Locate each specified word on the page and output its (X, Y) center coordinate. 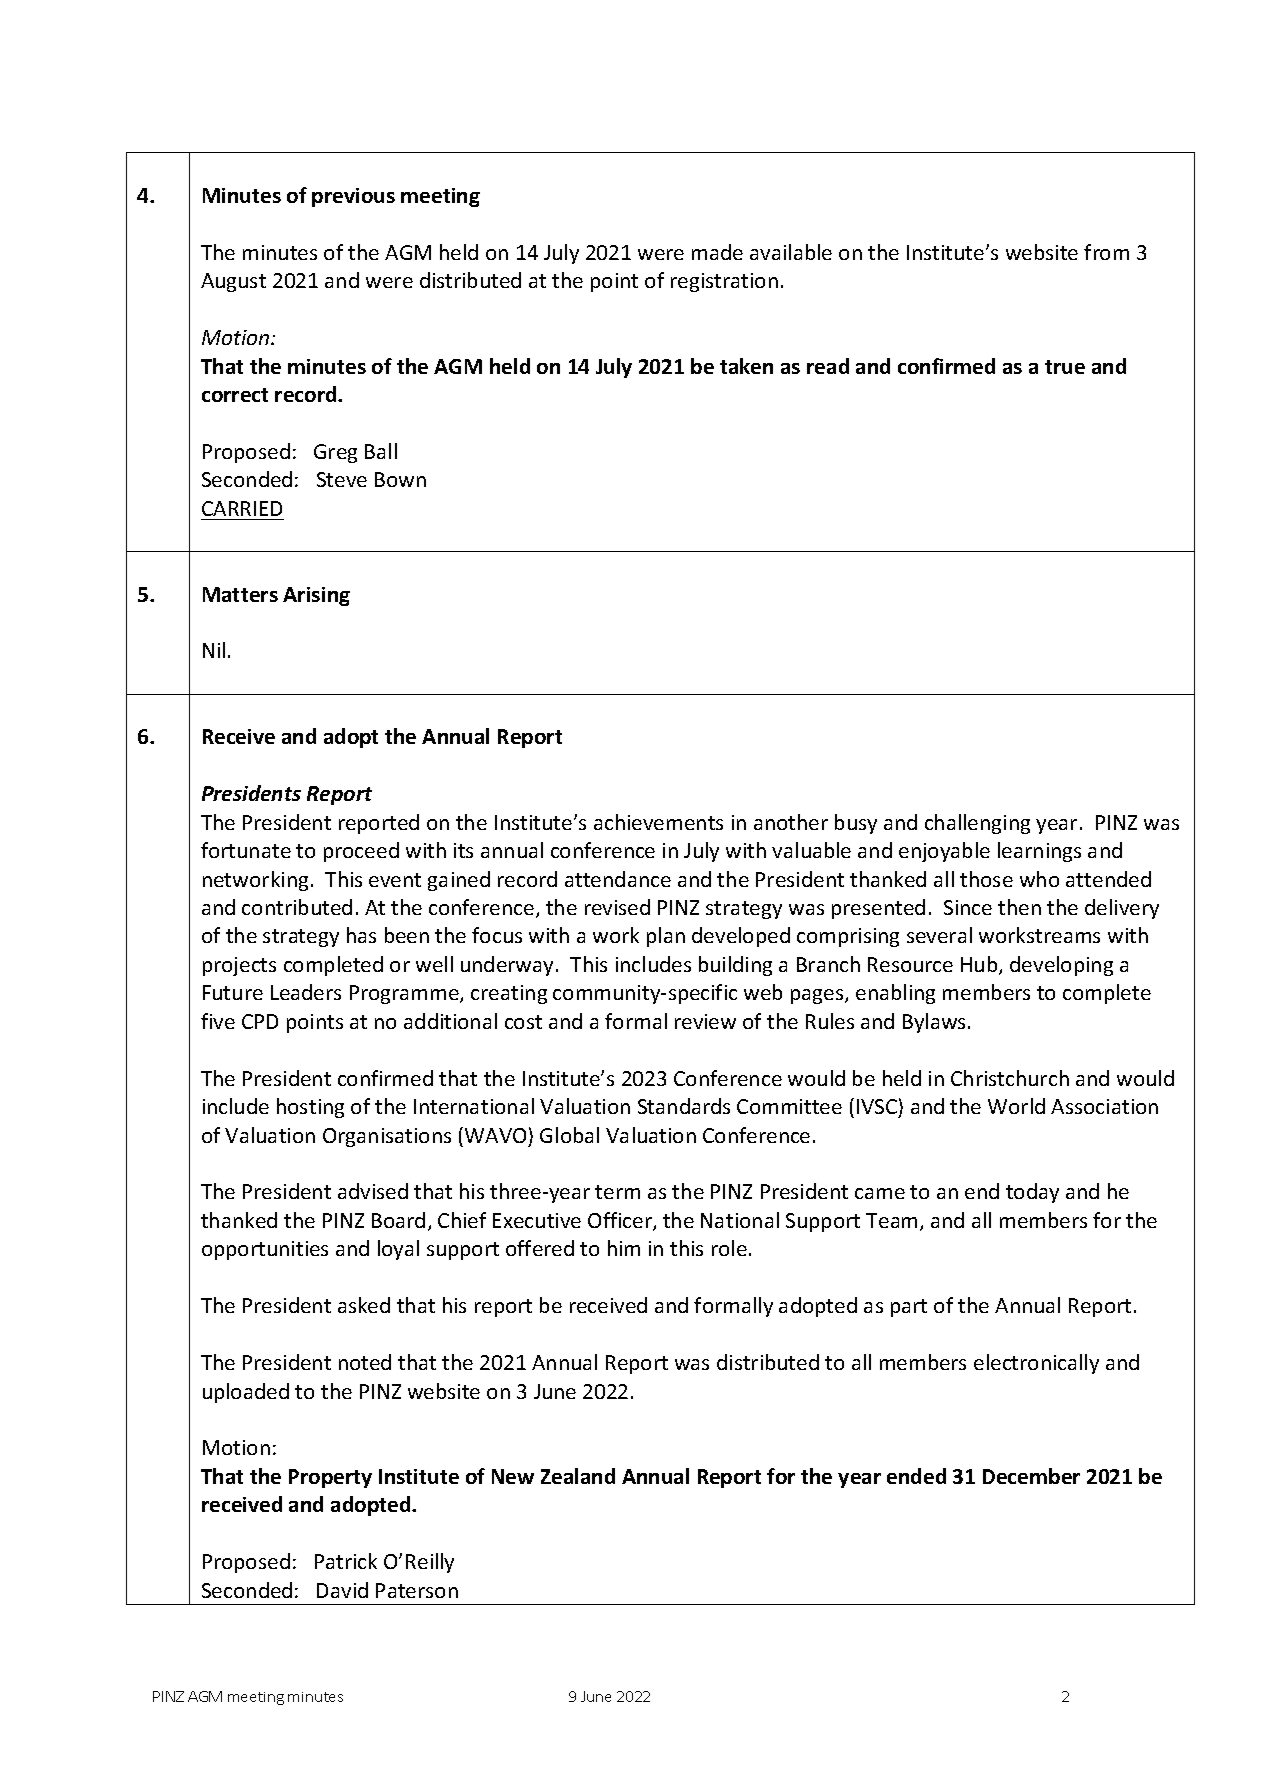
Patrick (346, 1561)
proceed (361, 852)
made (717, 252)
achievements (658, 822)
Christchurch (1010, 1078)
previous (353, 197)
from (1106, 252)
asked (364, 1305)
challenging (977, 824)
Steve (342, 479)
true (1065, 367)
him (624, 1248)
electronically (1036, 1364)
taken (746, 366)
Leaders (306, 992)
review (705, 1021)
